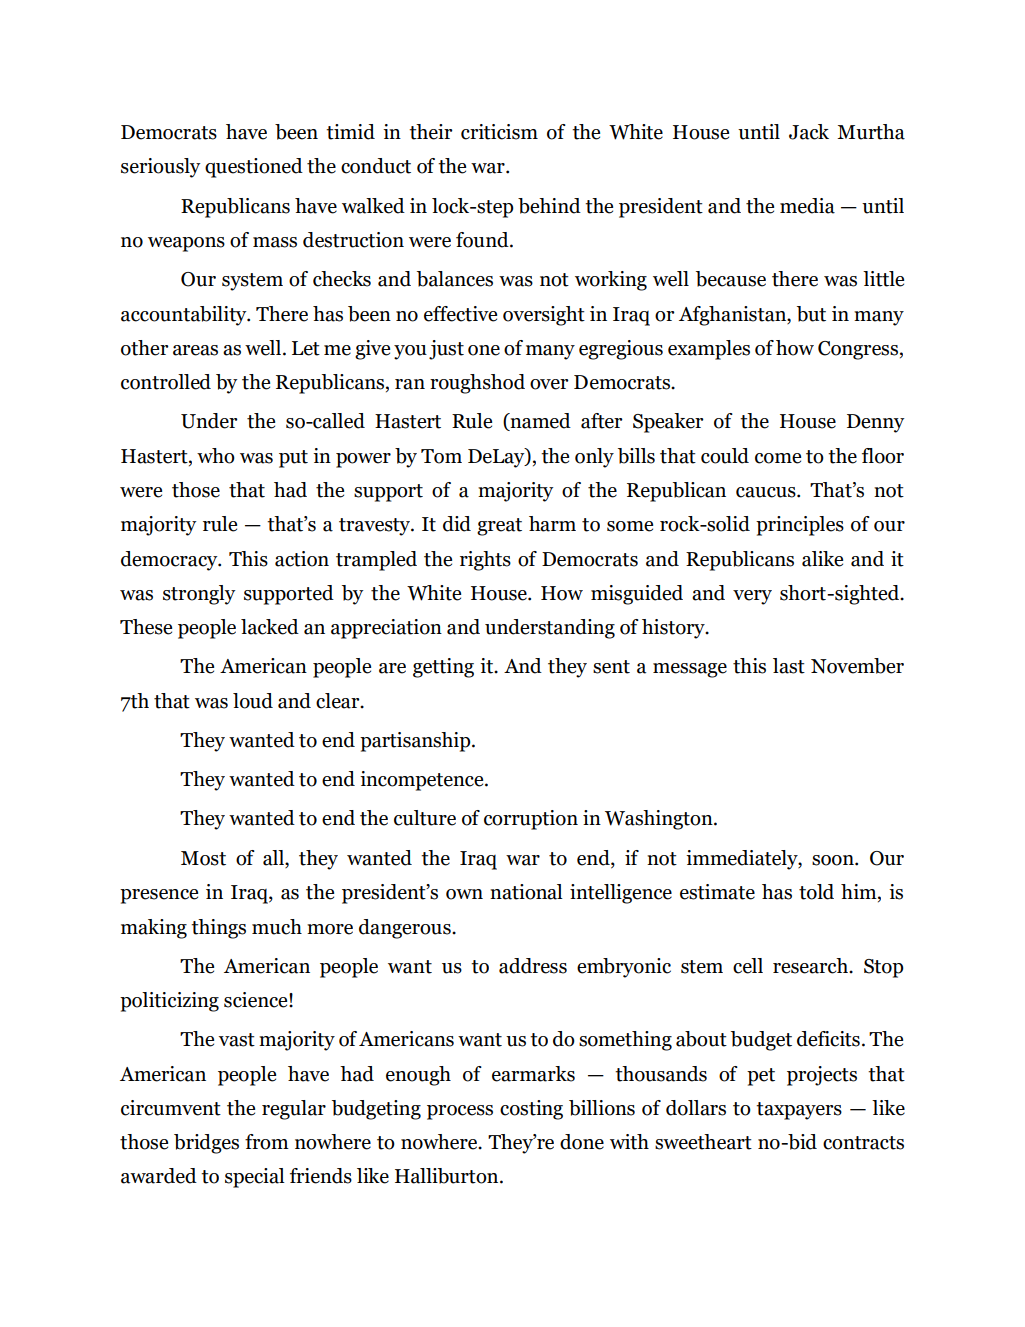 The image size is (1025, 1327). Describe the element at coordinates (499, 132) in the screenshot. I see `criticism` at that location.
